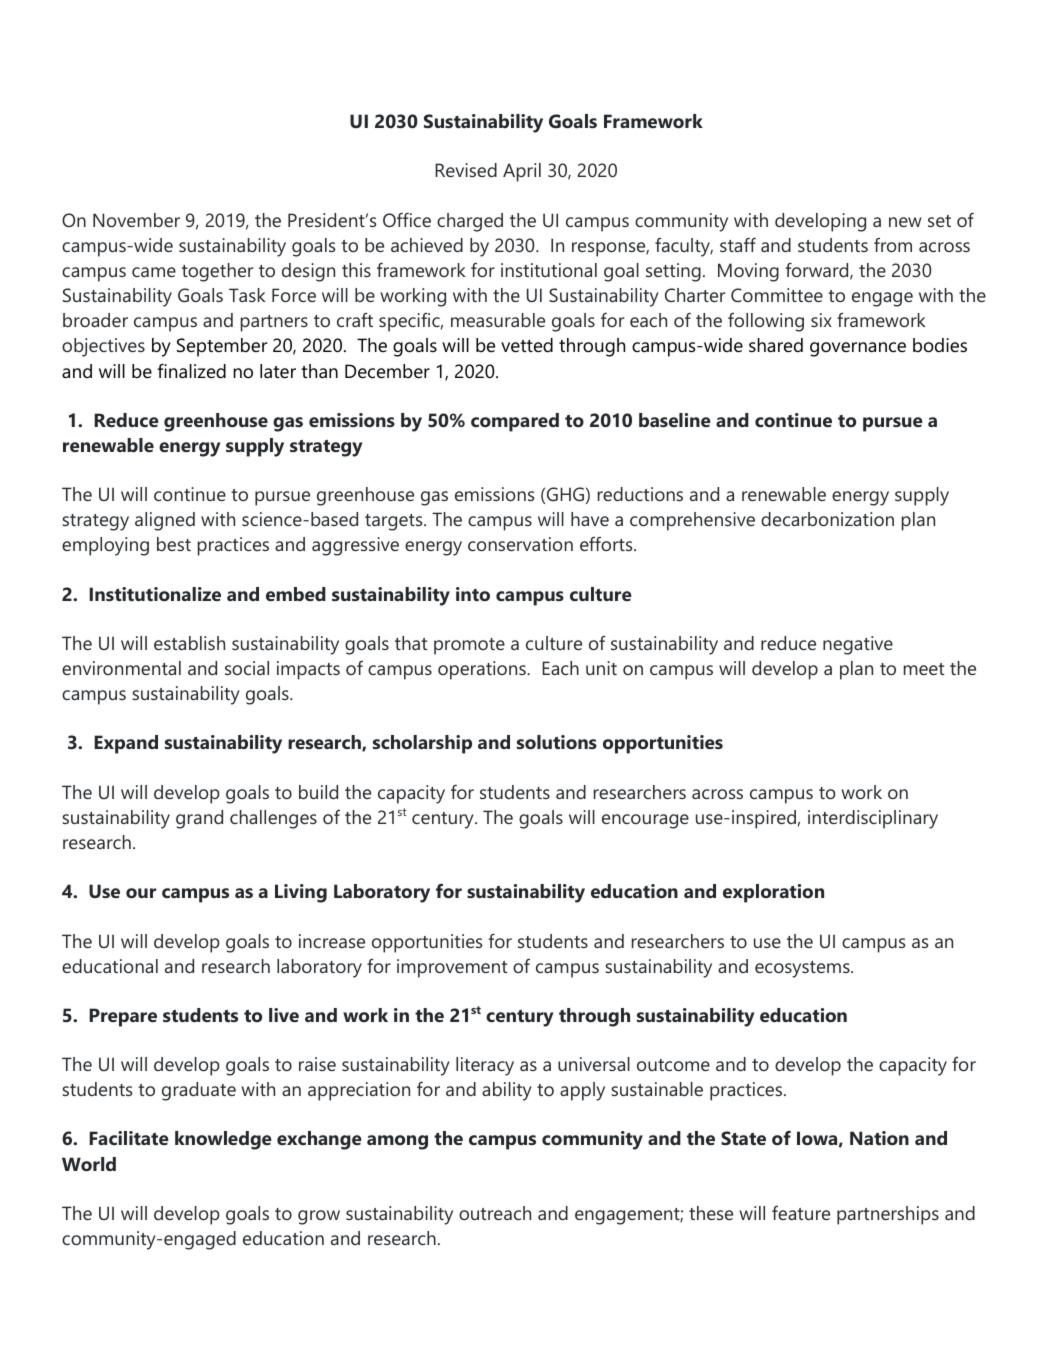 The height and width of the screenshot is (1362, 1052). I want to click on April, so click(522, 172).
